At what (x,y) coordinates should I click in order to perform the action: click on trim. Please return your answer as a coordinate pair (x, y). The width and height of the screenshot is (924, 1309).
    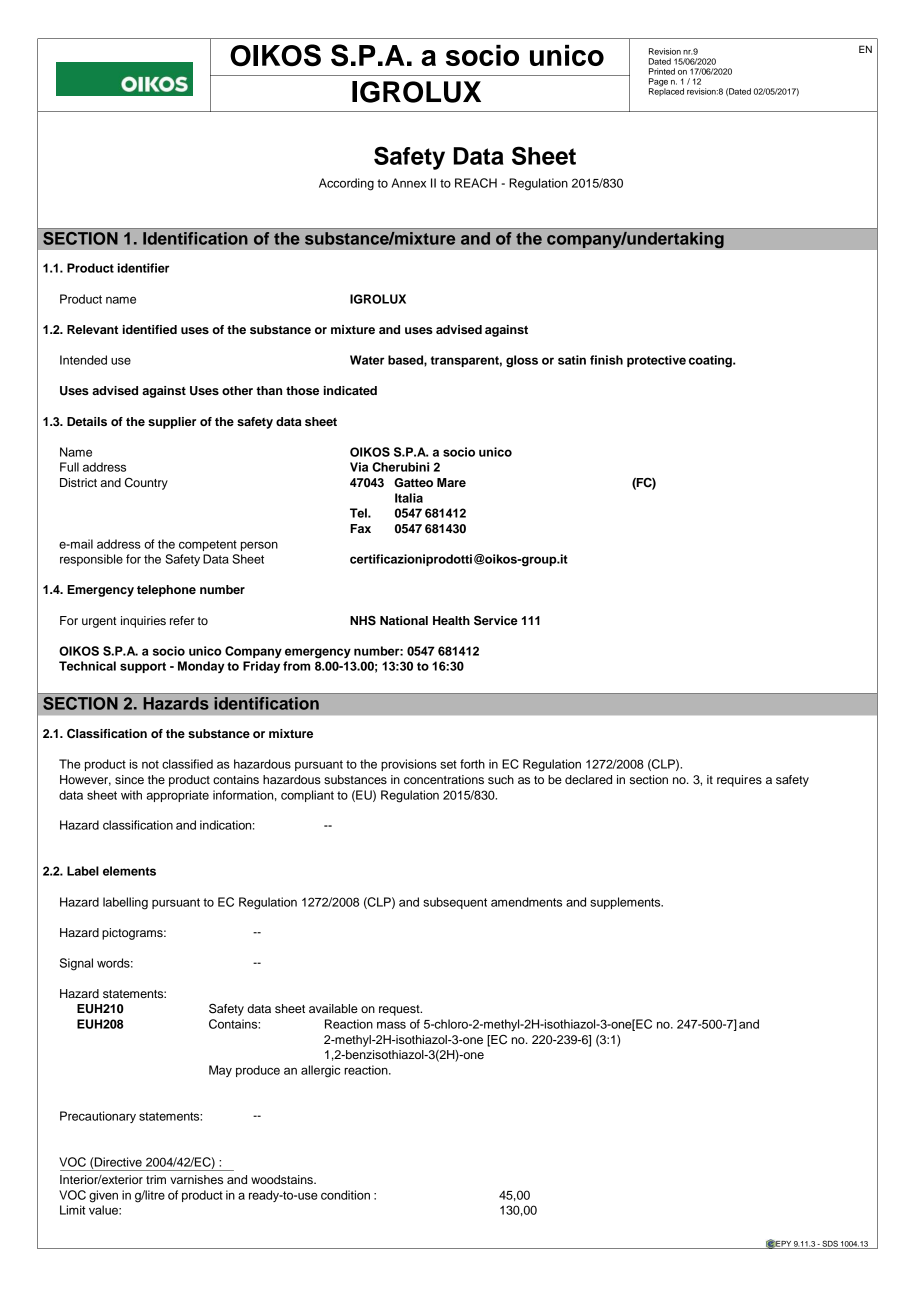
    Looking at the image, I should click on (156, 1179).
